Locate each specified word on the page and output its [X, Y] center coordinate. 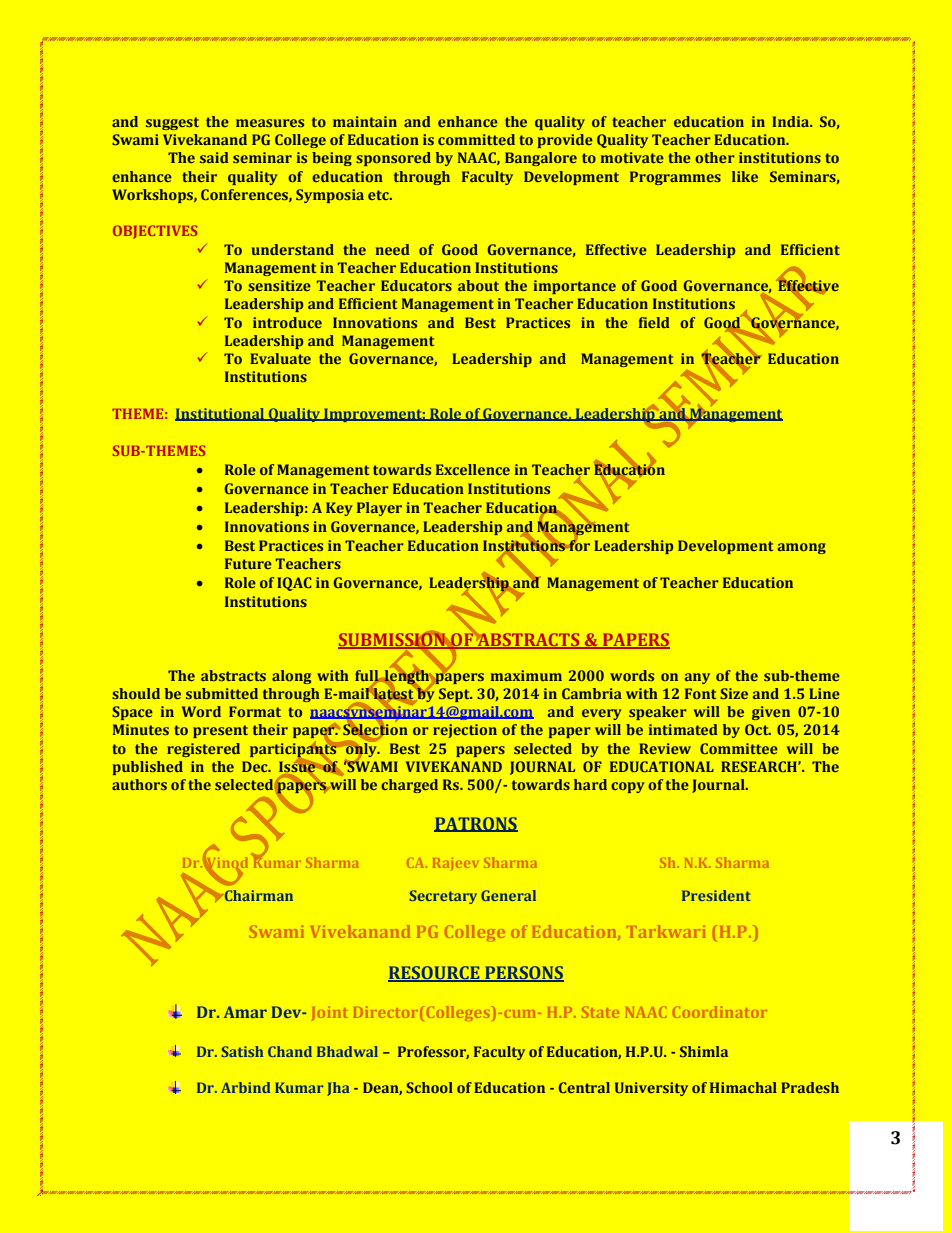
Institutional [221, 414]
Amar [245, 1012]
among [802, 548]
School [429, 1087]
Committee [739, 748]
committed [476, 139]
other [715, 157]
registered [203, 750]
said [214, 157]
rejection [465, 731]
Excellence [473, 469]
